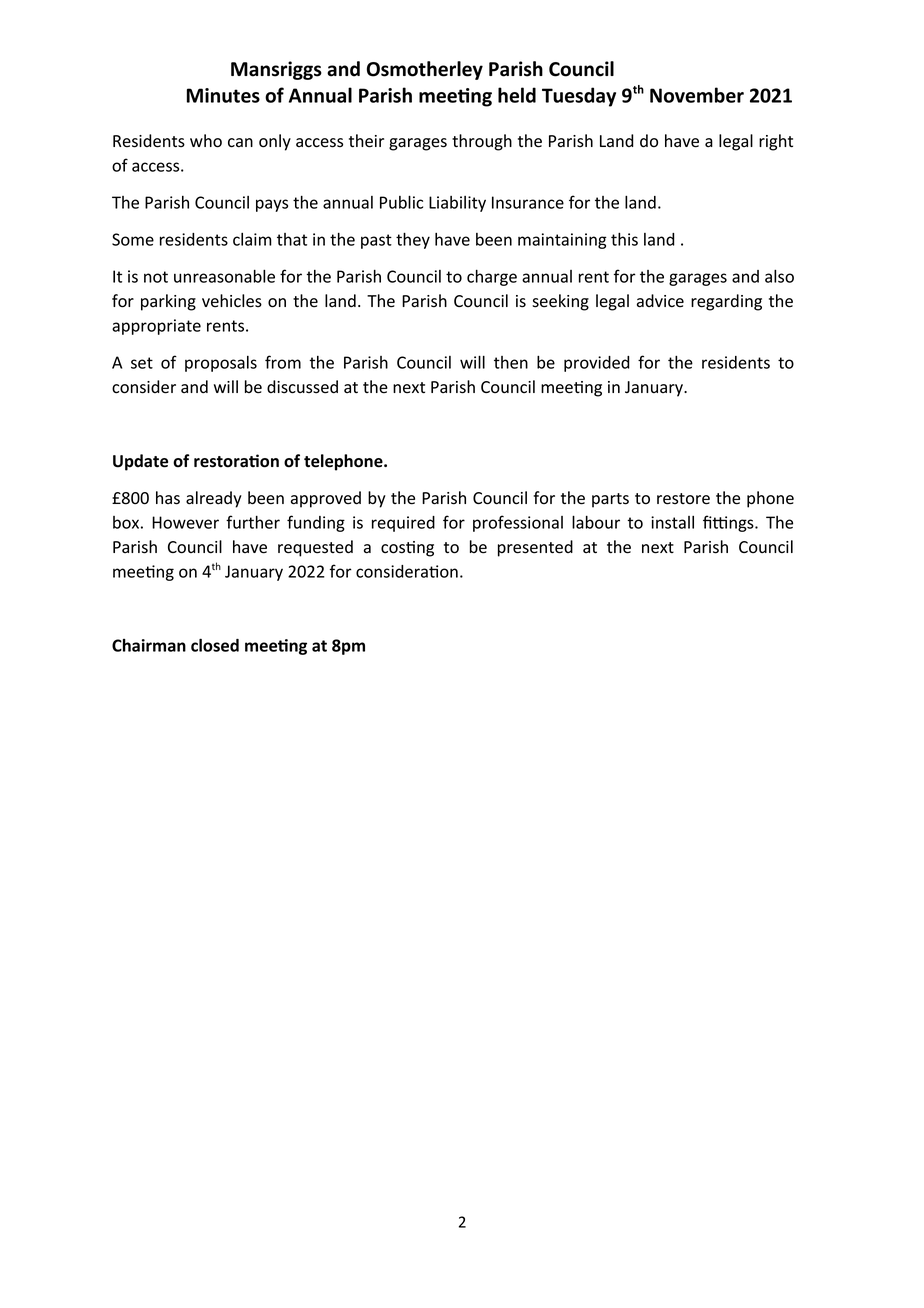 This screenshot has width=924, height=1308. I want to click on provided, so click(597, 364).
